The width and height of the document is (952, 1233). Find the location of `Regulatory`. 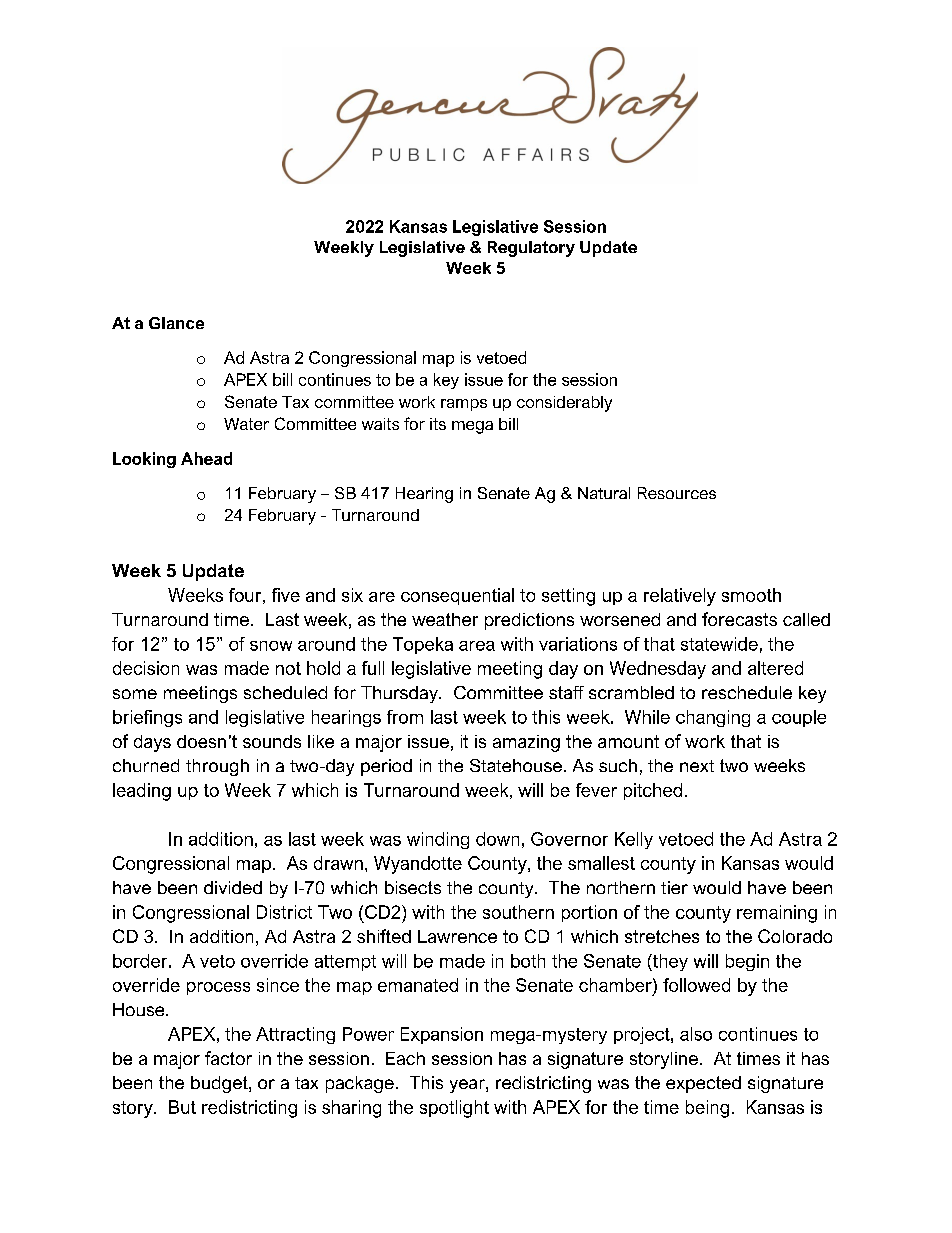

Regulatory is located at coordinates (531, 249).
